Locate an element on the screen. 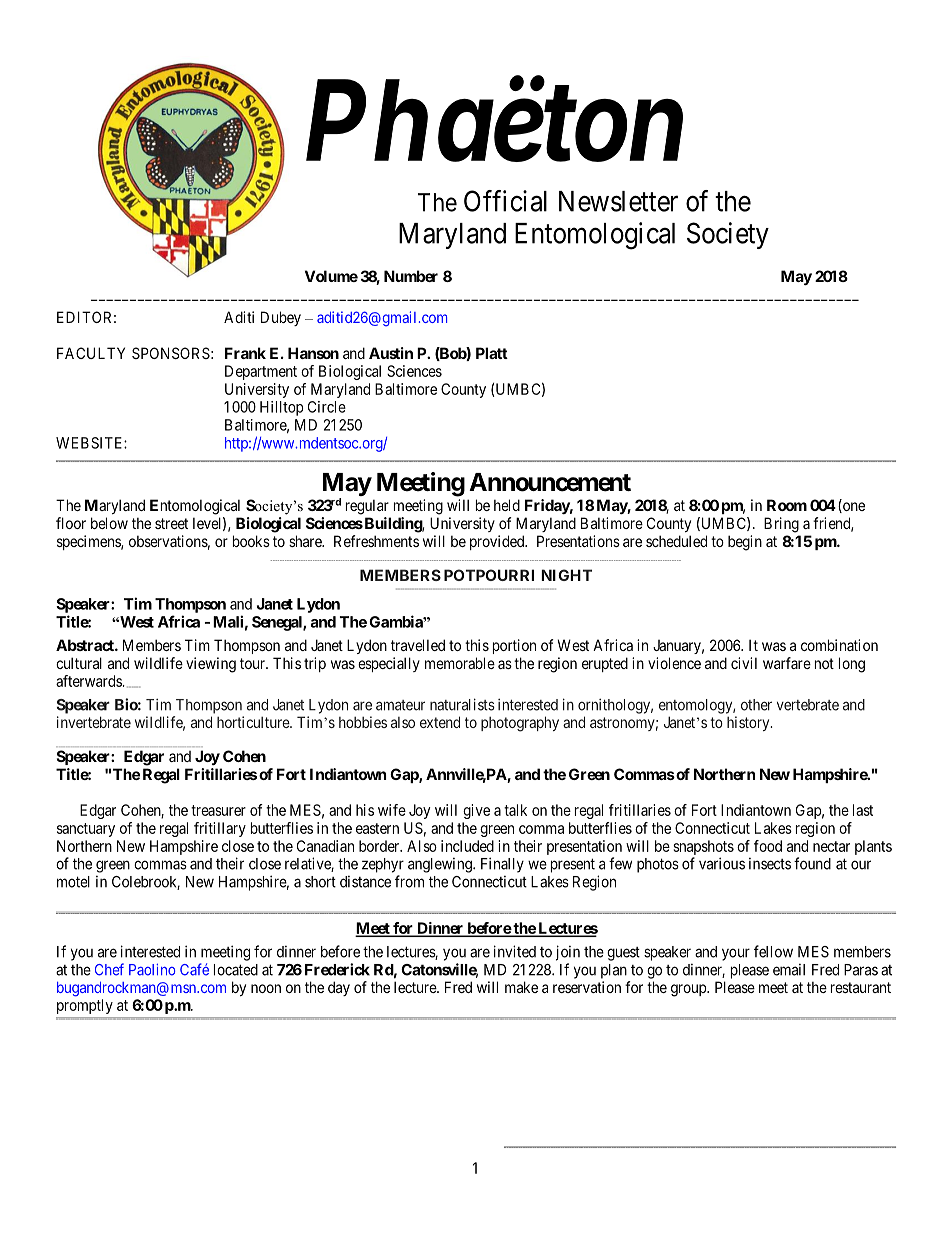 Image resolution: width=952 pixels, height=1233 pixels. begin is located at coordinates (745, 543).
